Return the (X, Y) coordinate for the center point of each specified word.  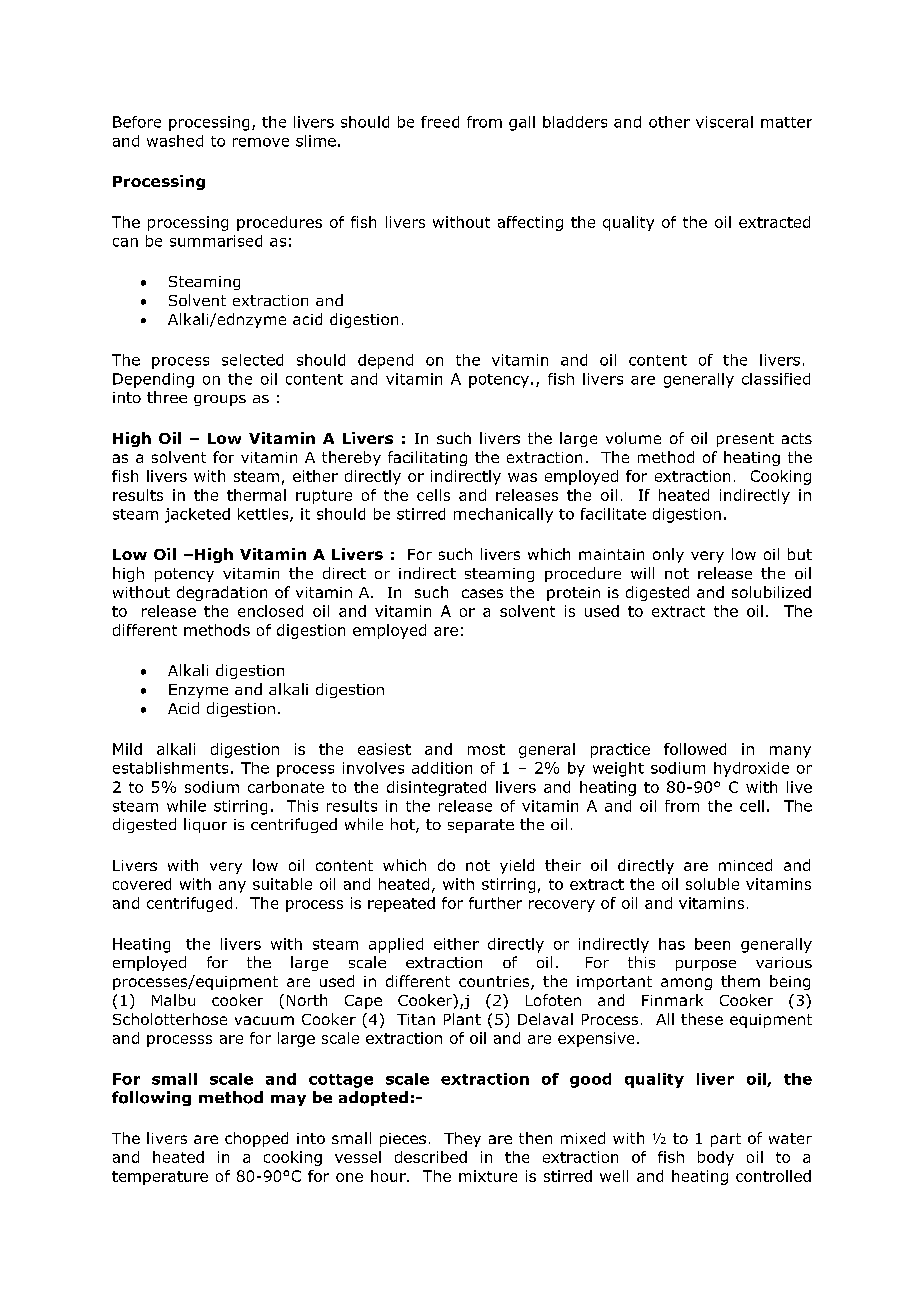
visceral (724, 122)
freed (440, 122)
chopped (256, 1139)
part (726, 1140)
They (462, 1139)
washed (175, 141)
